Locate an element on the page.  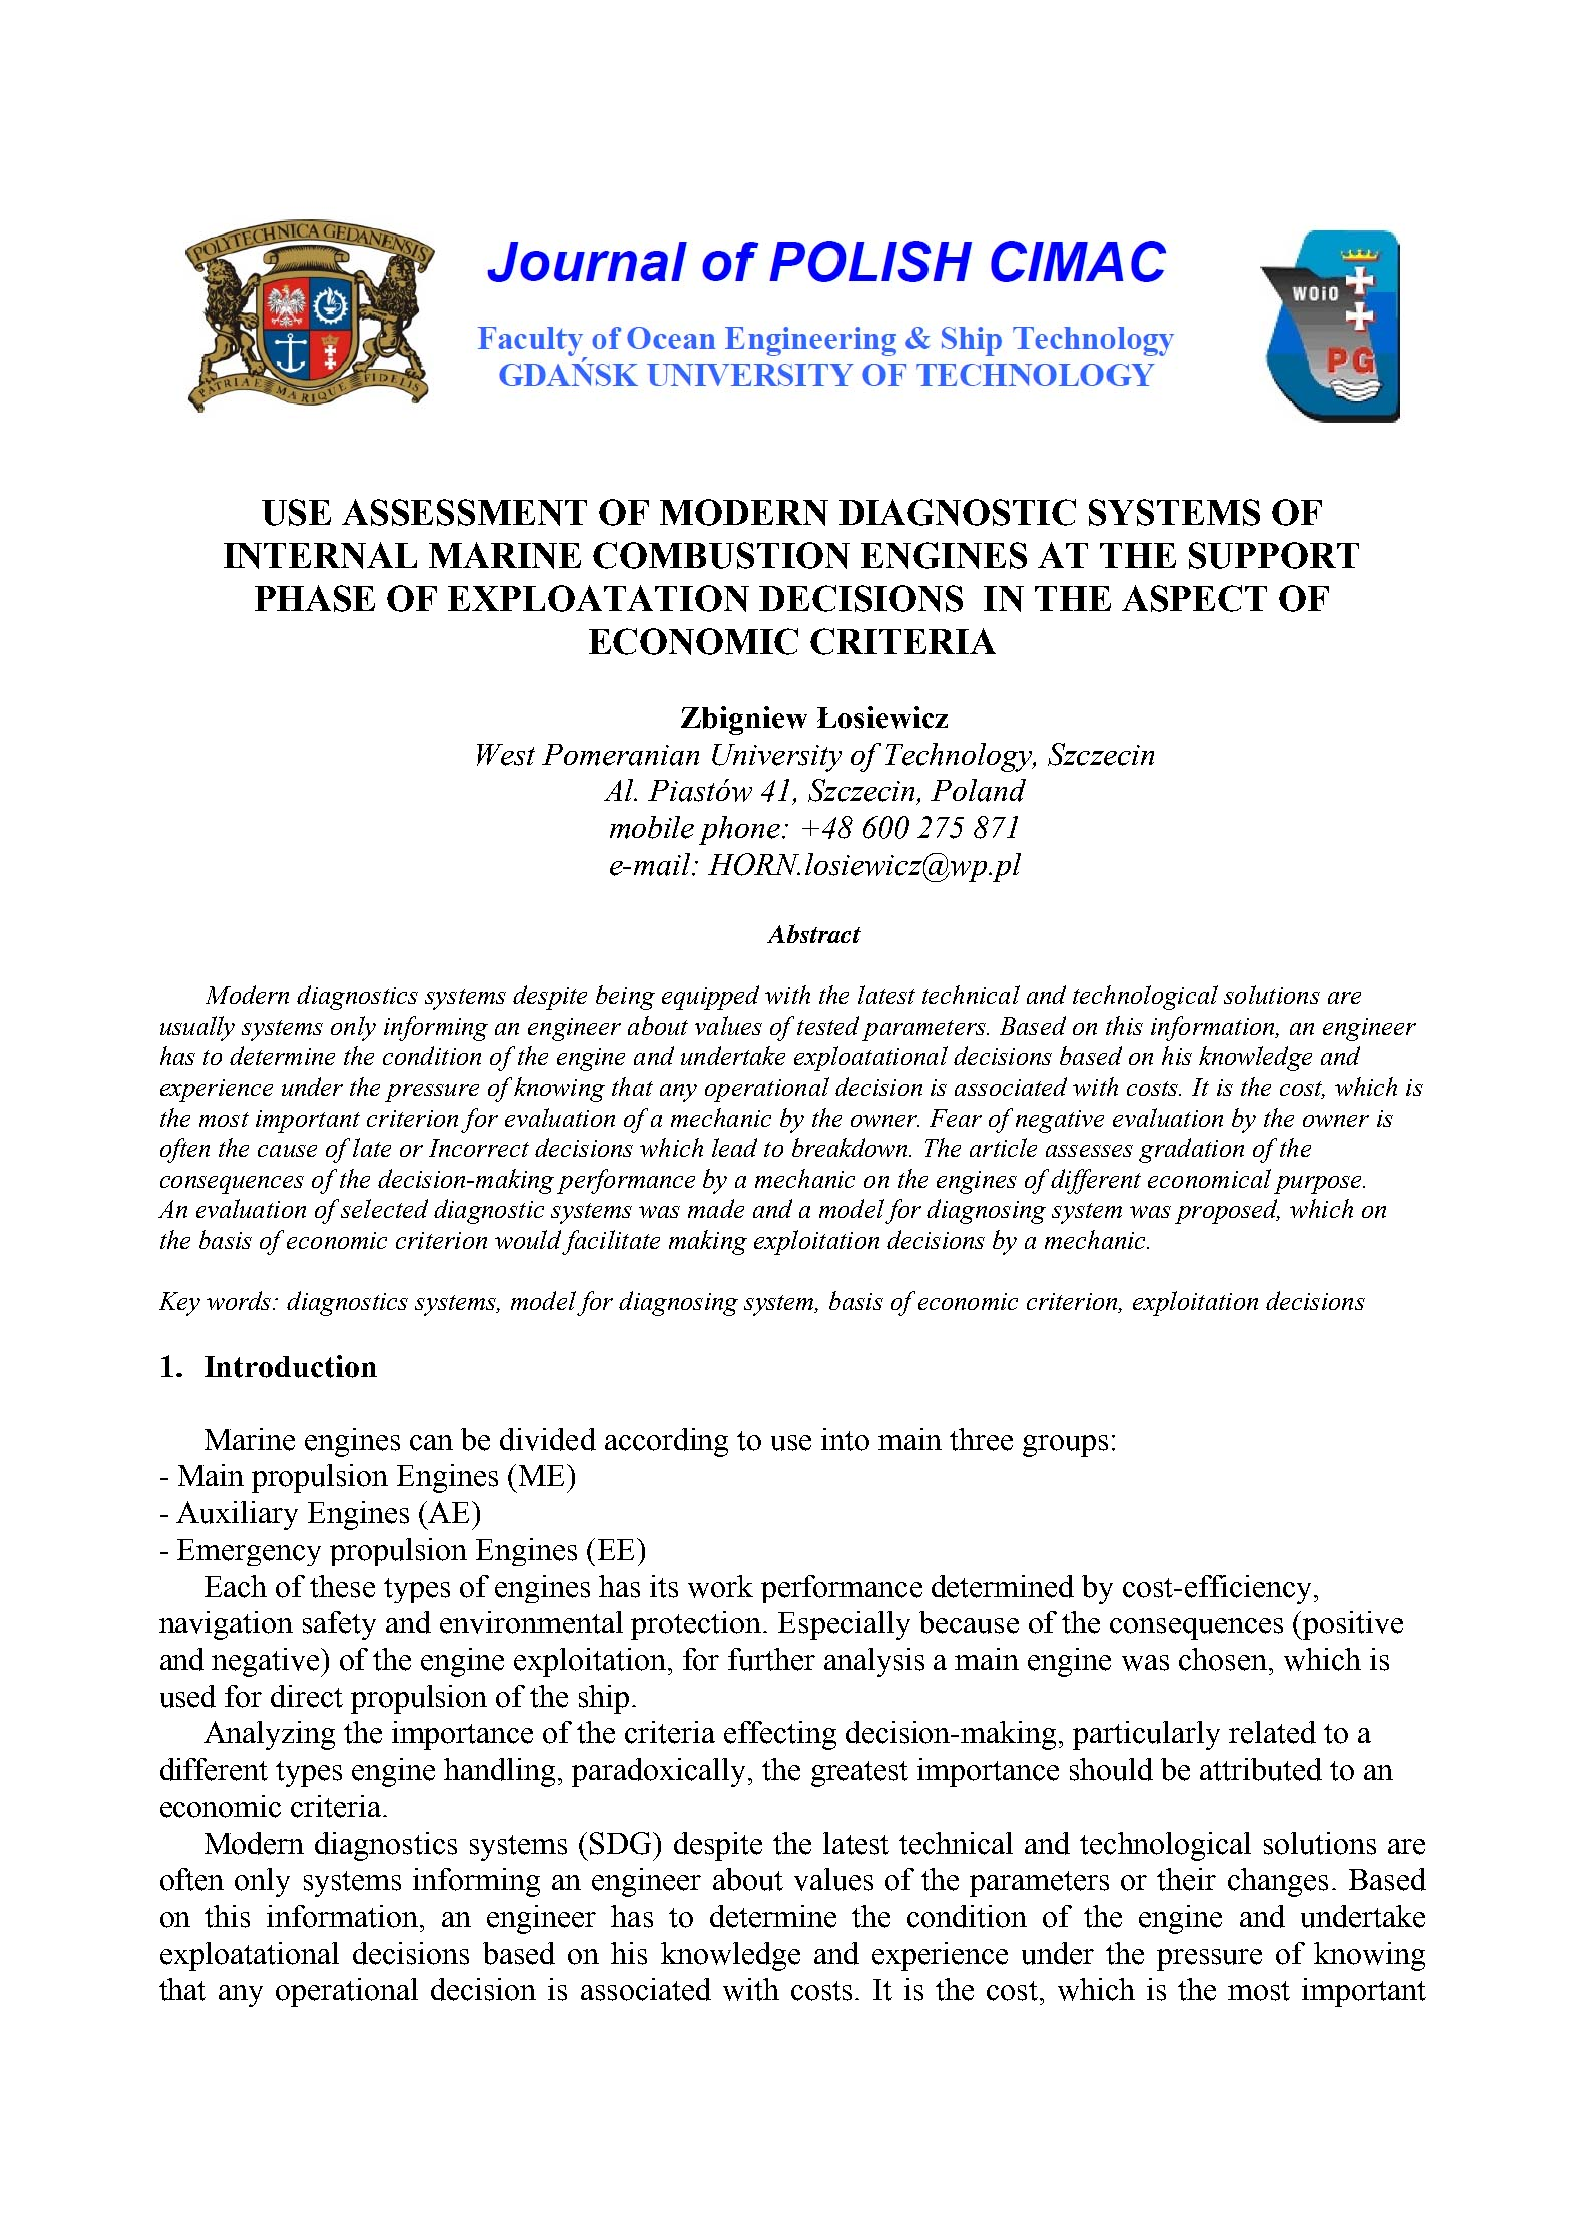
SUPPORT is located at coordinates (1274, 555).
